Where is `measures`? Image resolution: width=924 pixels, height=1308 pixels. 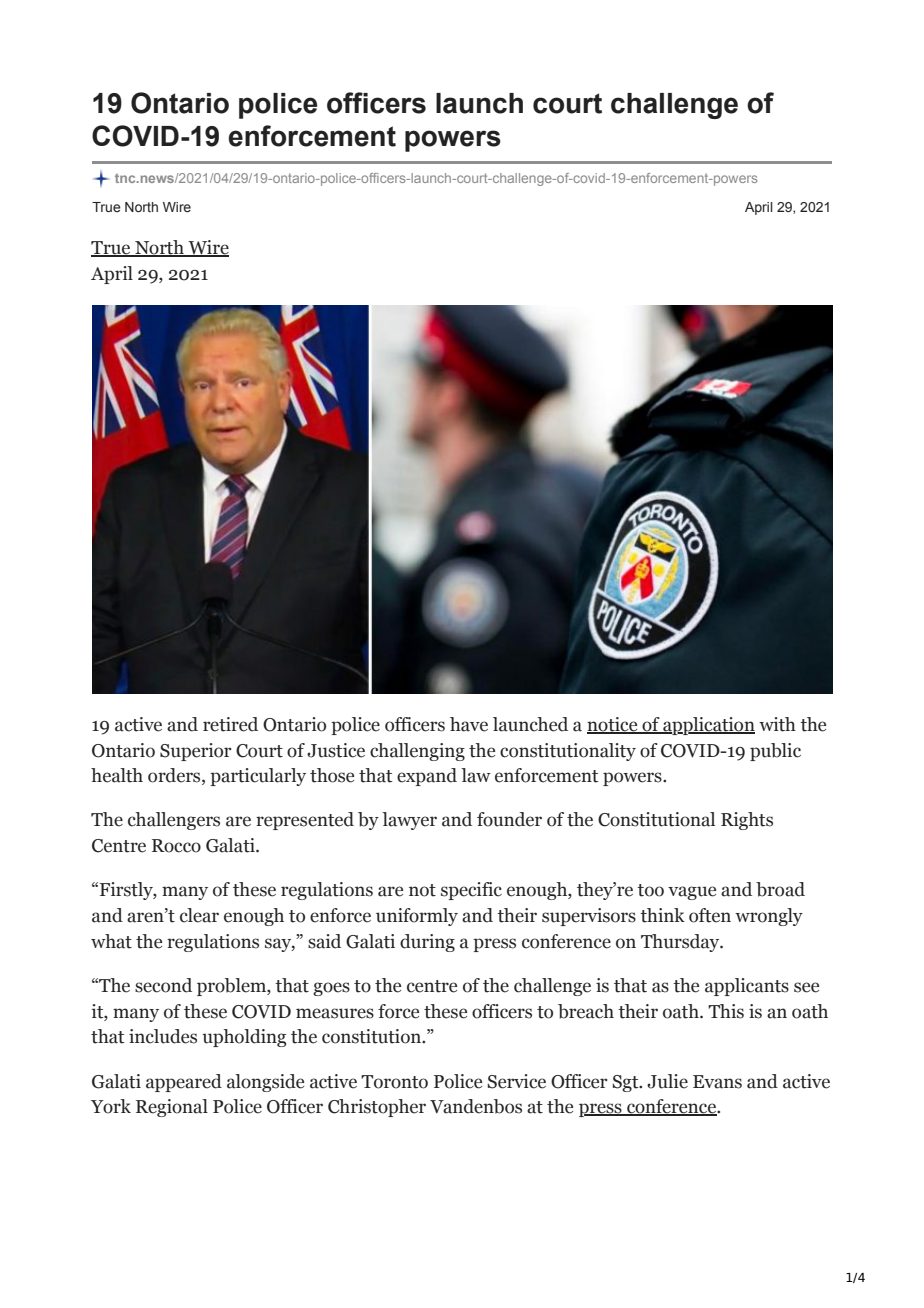
measures is located at coordinates (335, 1013).
